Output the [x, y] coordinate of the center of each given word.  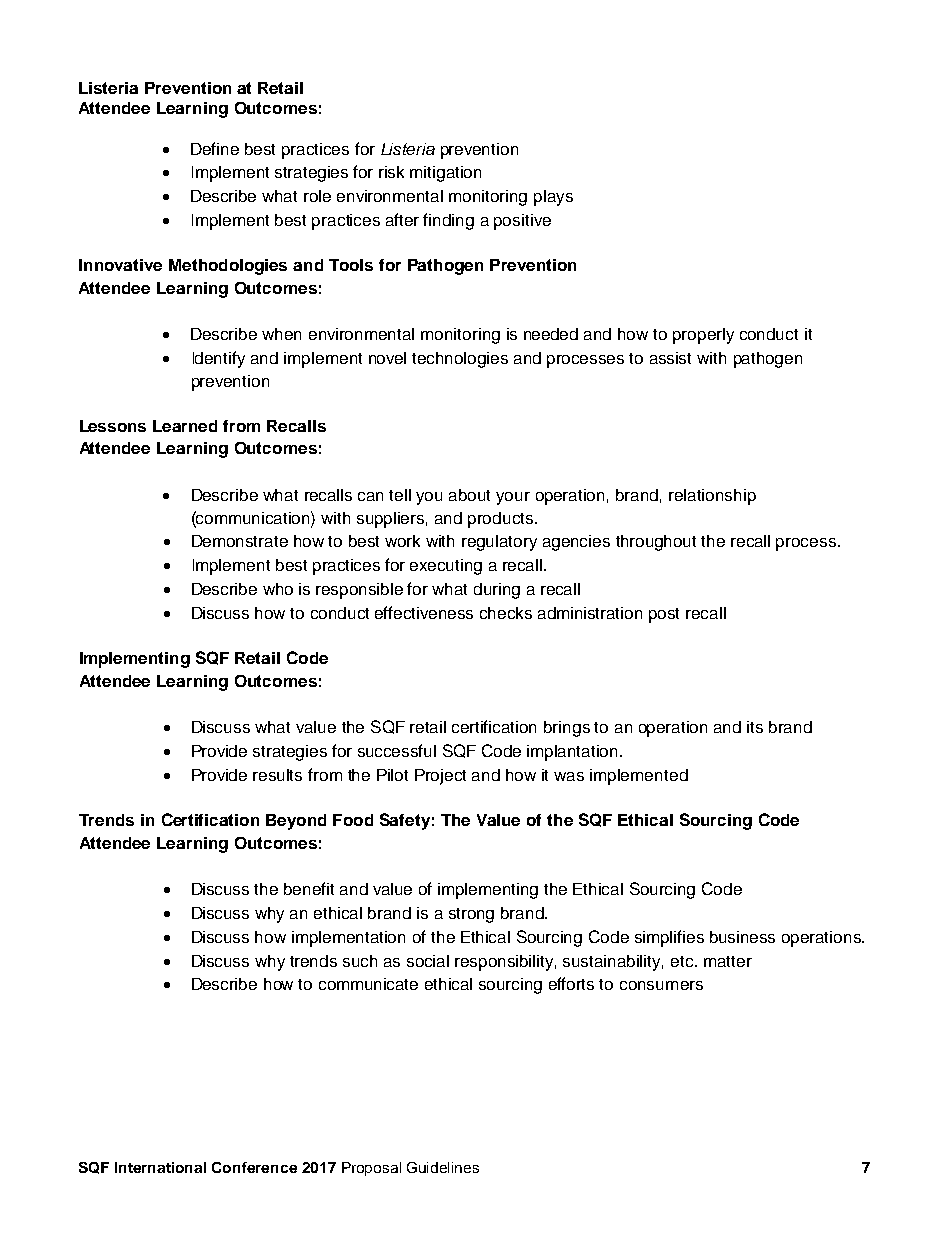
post [664, 615]
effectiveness [424, 612]
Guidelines [443, 1167]
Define [215, 148]
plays [553, 198]
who [278, 589]
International [160, 1167]
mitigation [445, 174]
